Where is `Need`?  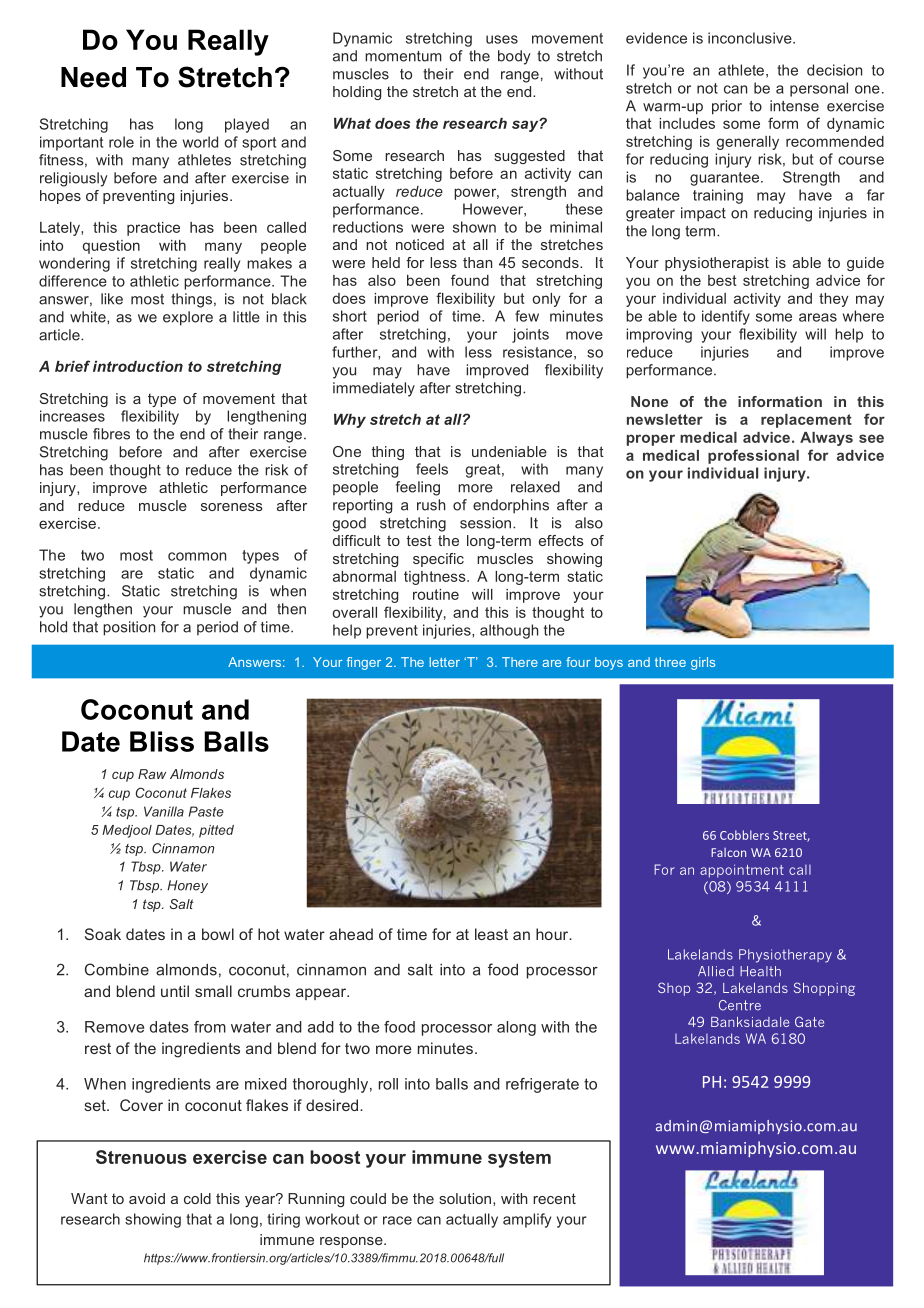
Need is located at coordinates (93, 77).
